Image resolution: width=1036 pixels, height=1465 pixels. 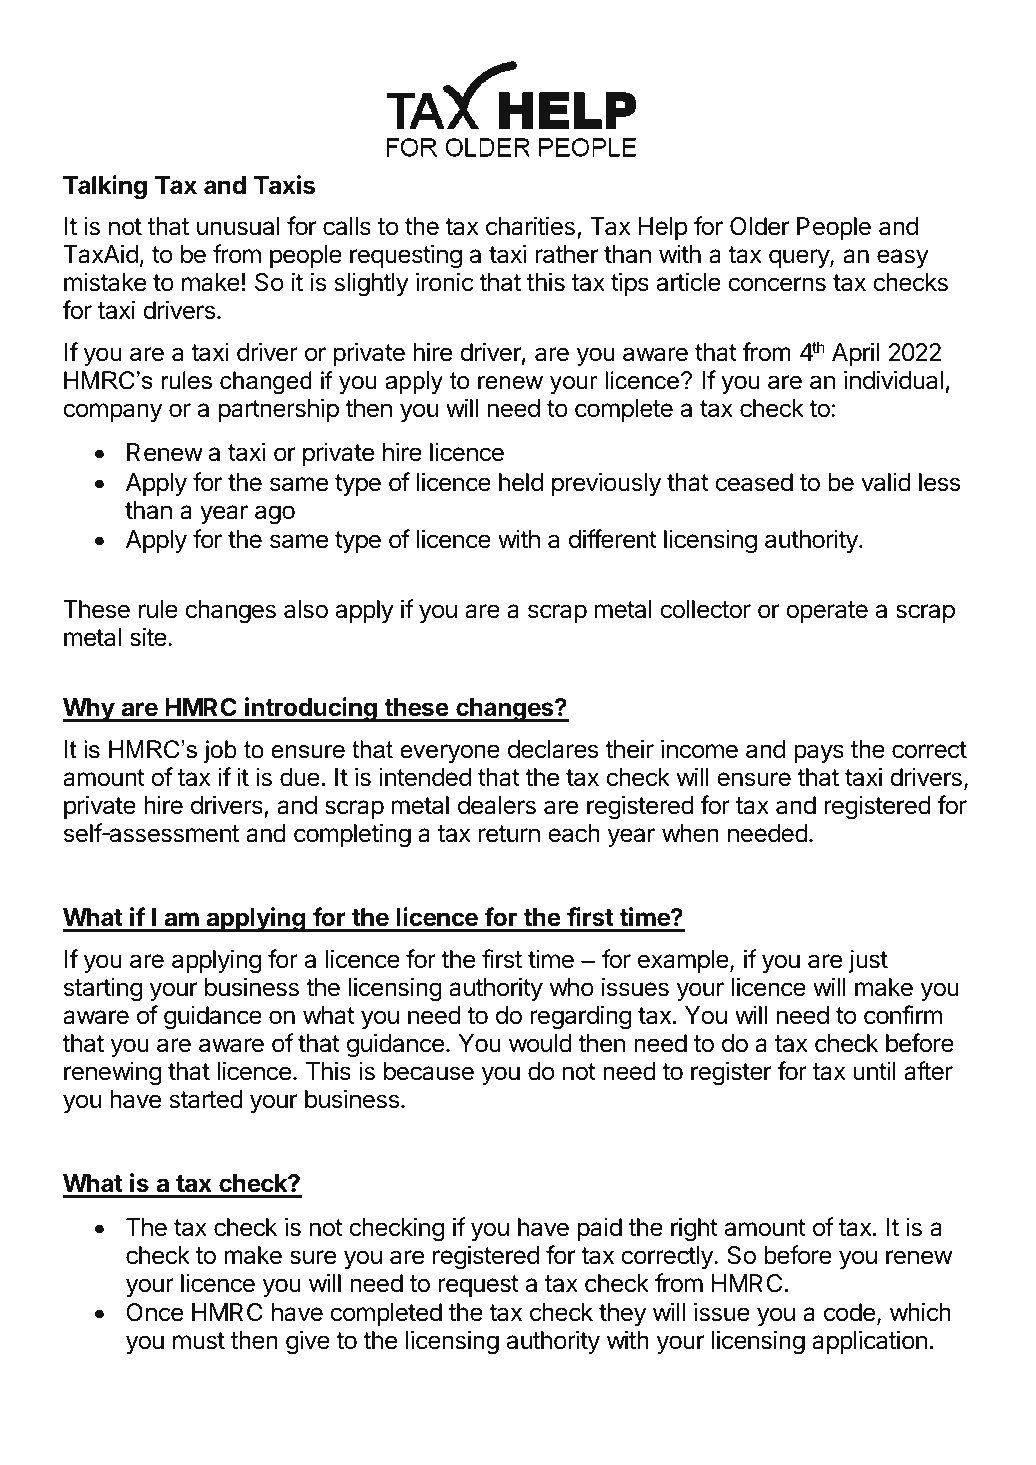 I want to click on would, so click(x=540, y=1043).
